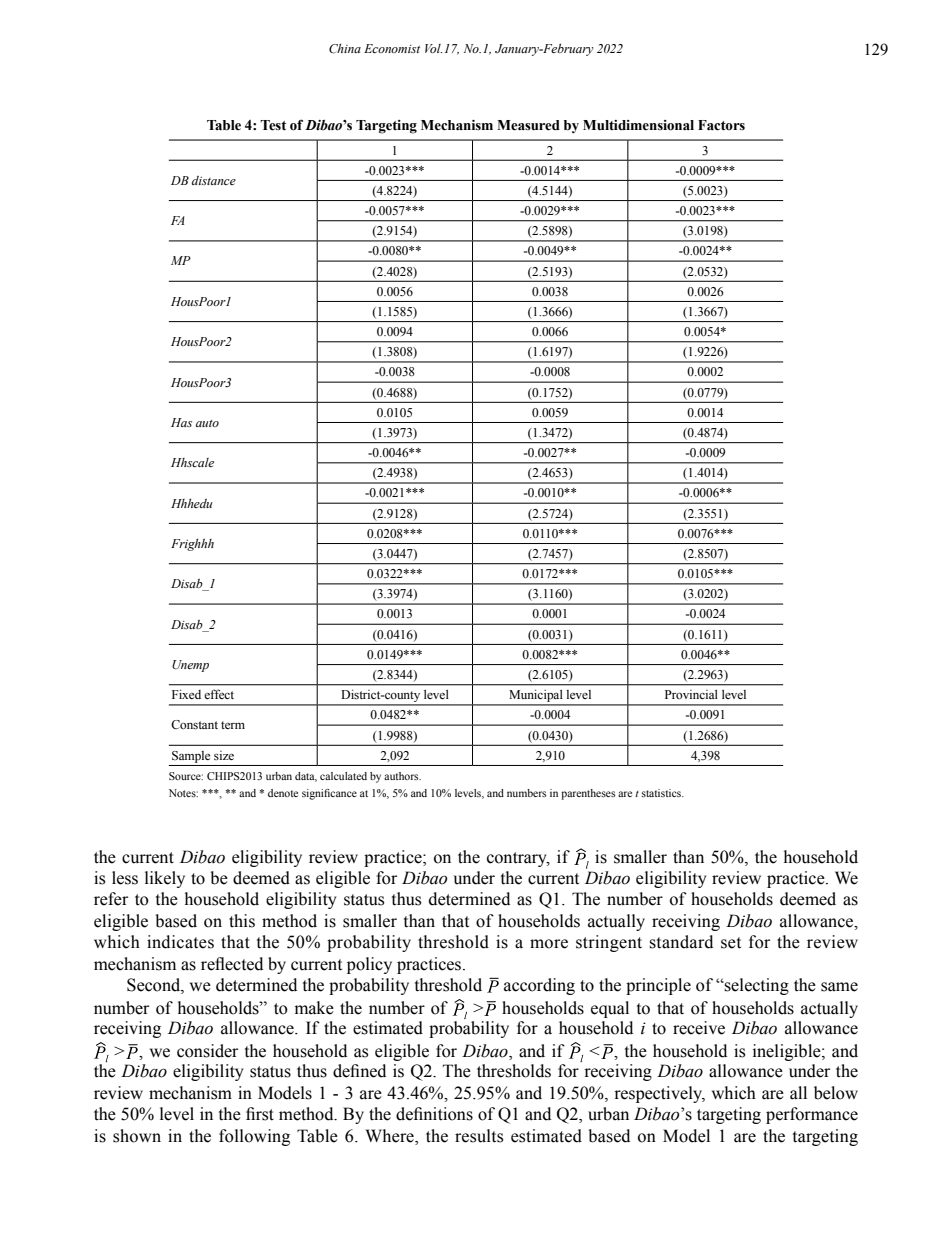 The image size is (952, 1248). What do you see at coordinates (273, 125) in the screenshot?
I see `Test` at bounding box center [273, 125].
